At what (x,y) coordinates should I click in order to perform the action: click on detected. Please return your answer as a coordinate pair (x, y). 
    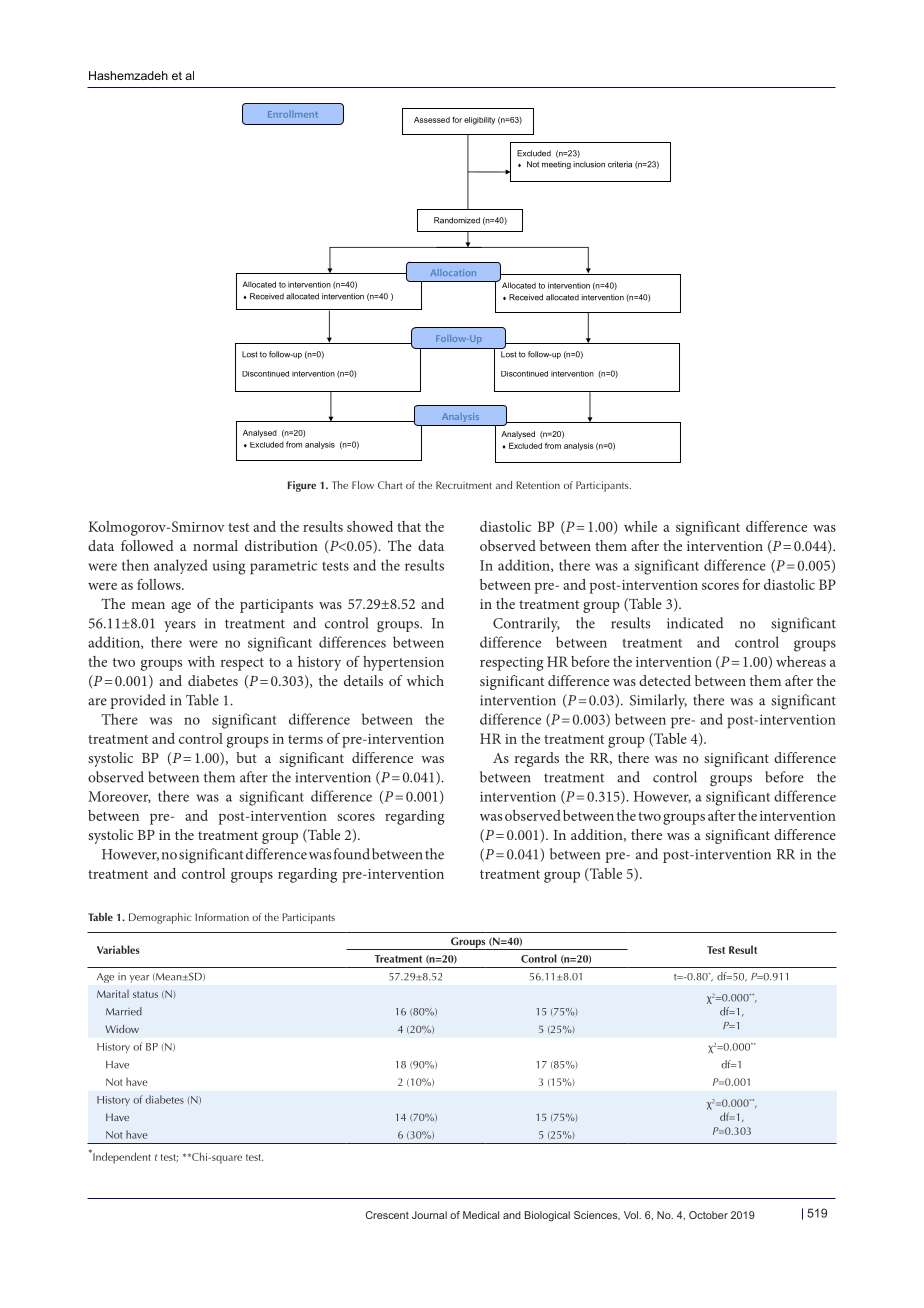
    Looking at the image, I should click on (665, 680).
